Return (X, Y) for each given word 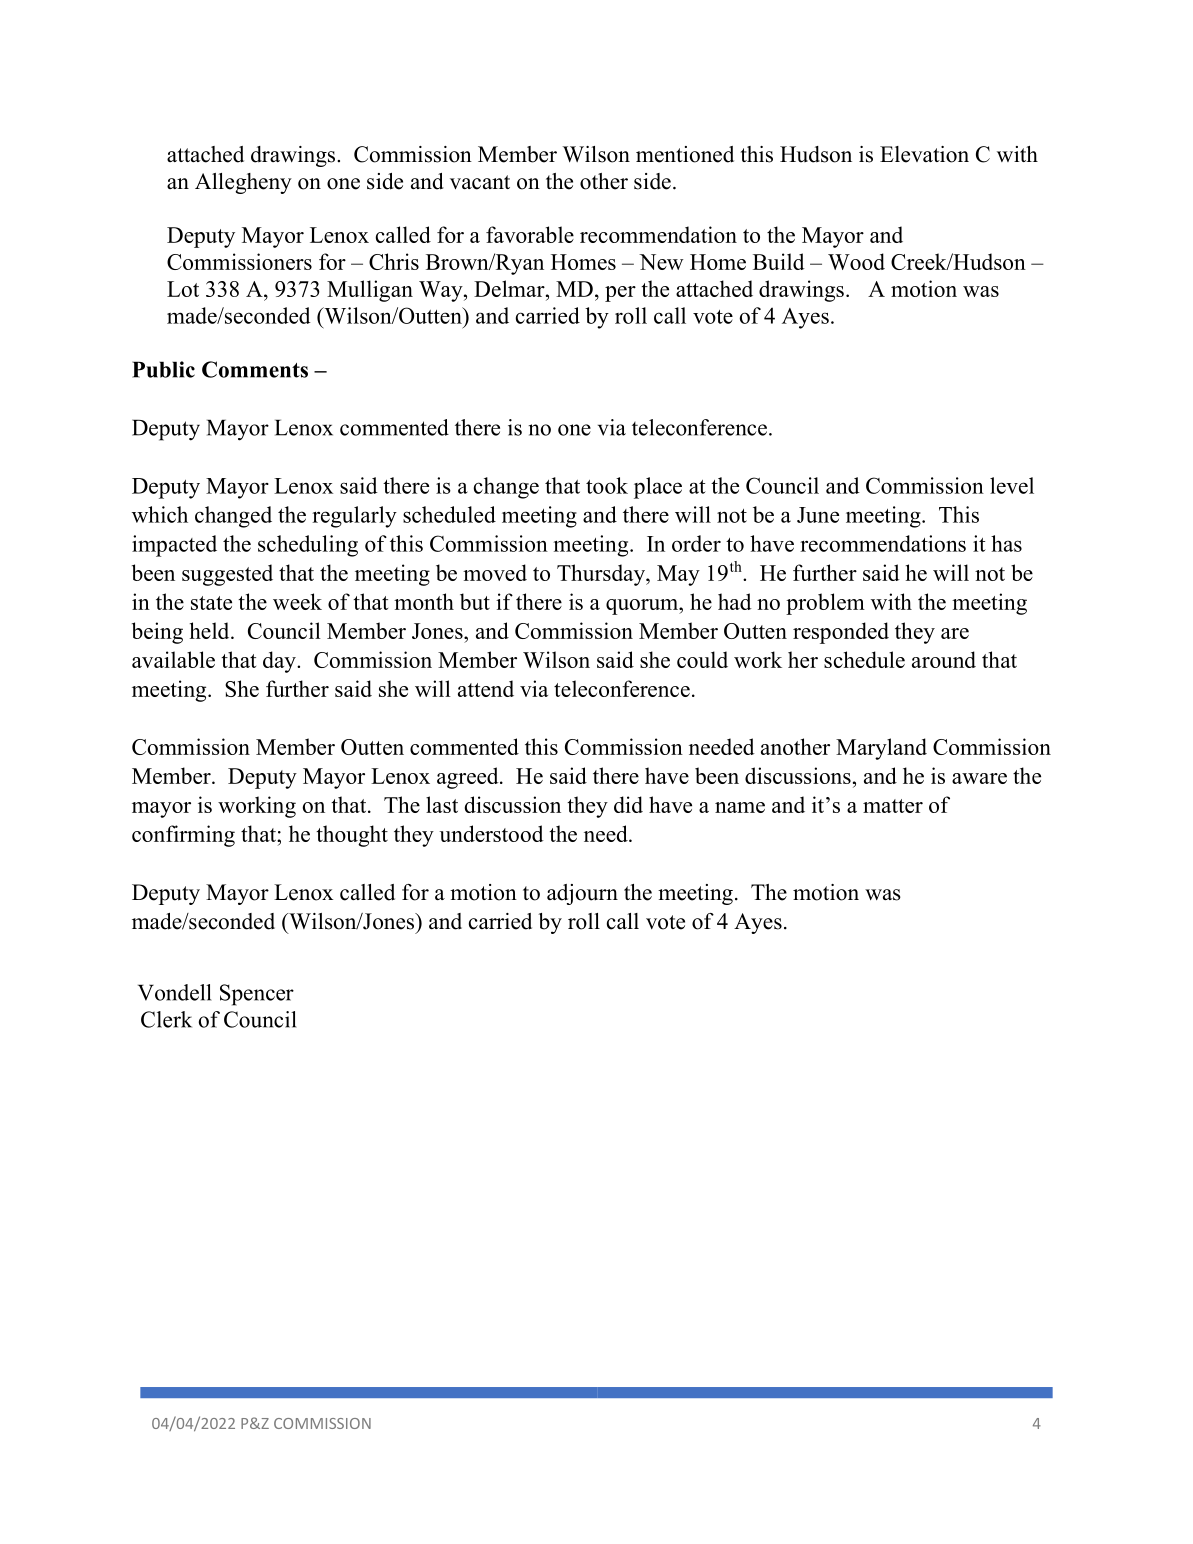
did (628, 804)
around (944, 659)
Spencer (257, 995)
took (607, 485)
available (173, 659)
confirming (183, 836)
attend (486, 688)
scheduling (308, 546)
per (620, 294)
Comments (255, 369)
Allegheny (243, 183)
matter (893, 806)
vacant (480, 182)
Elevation (924, 154)
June (818, 515)
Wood (856, 261)
